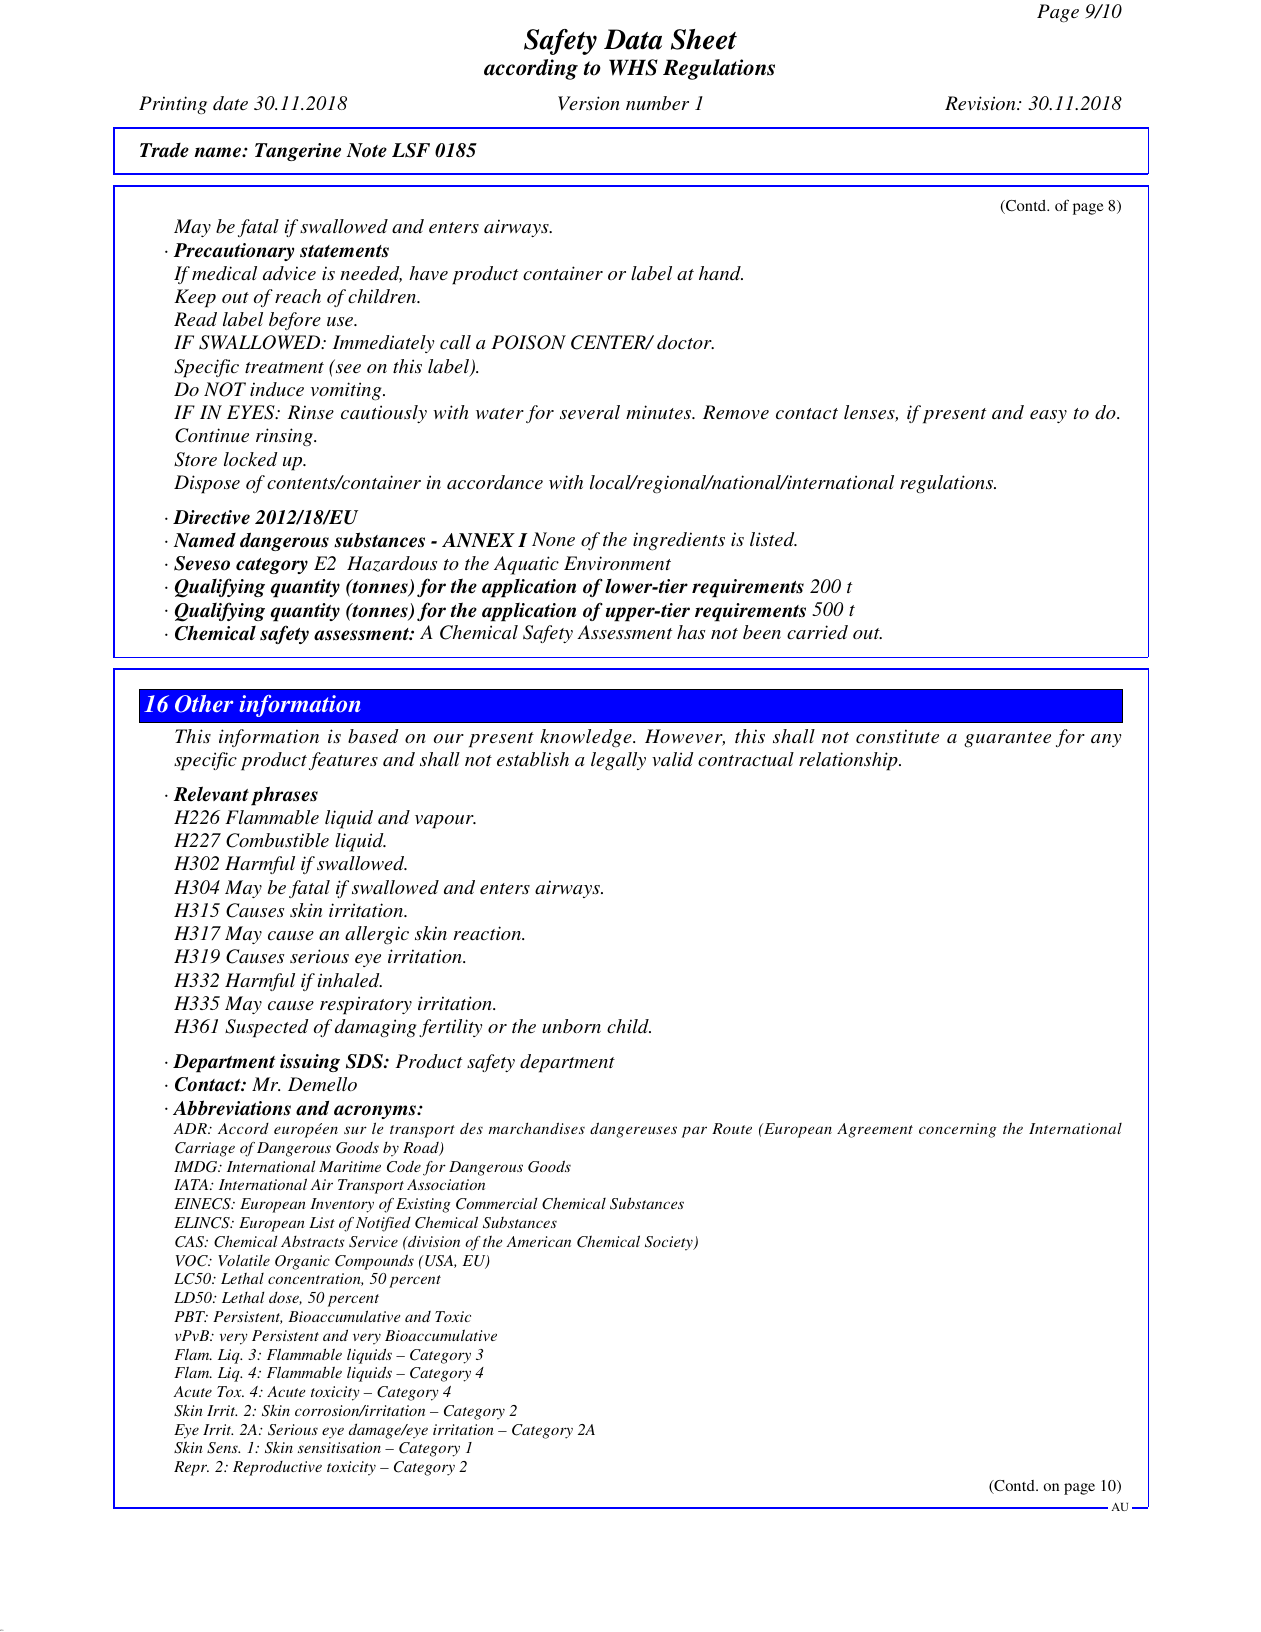 Image resolution: width=1261 pixels, height=1632 pixels. Describe the element at coordinates (230, 103) in the image. I see `date` at that location.
